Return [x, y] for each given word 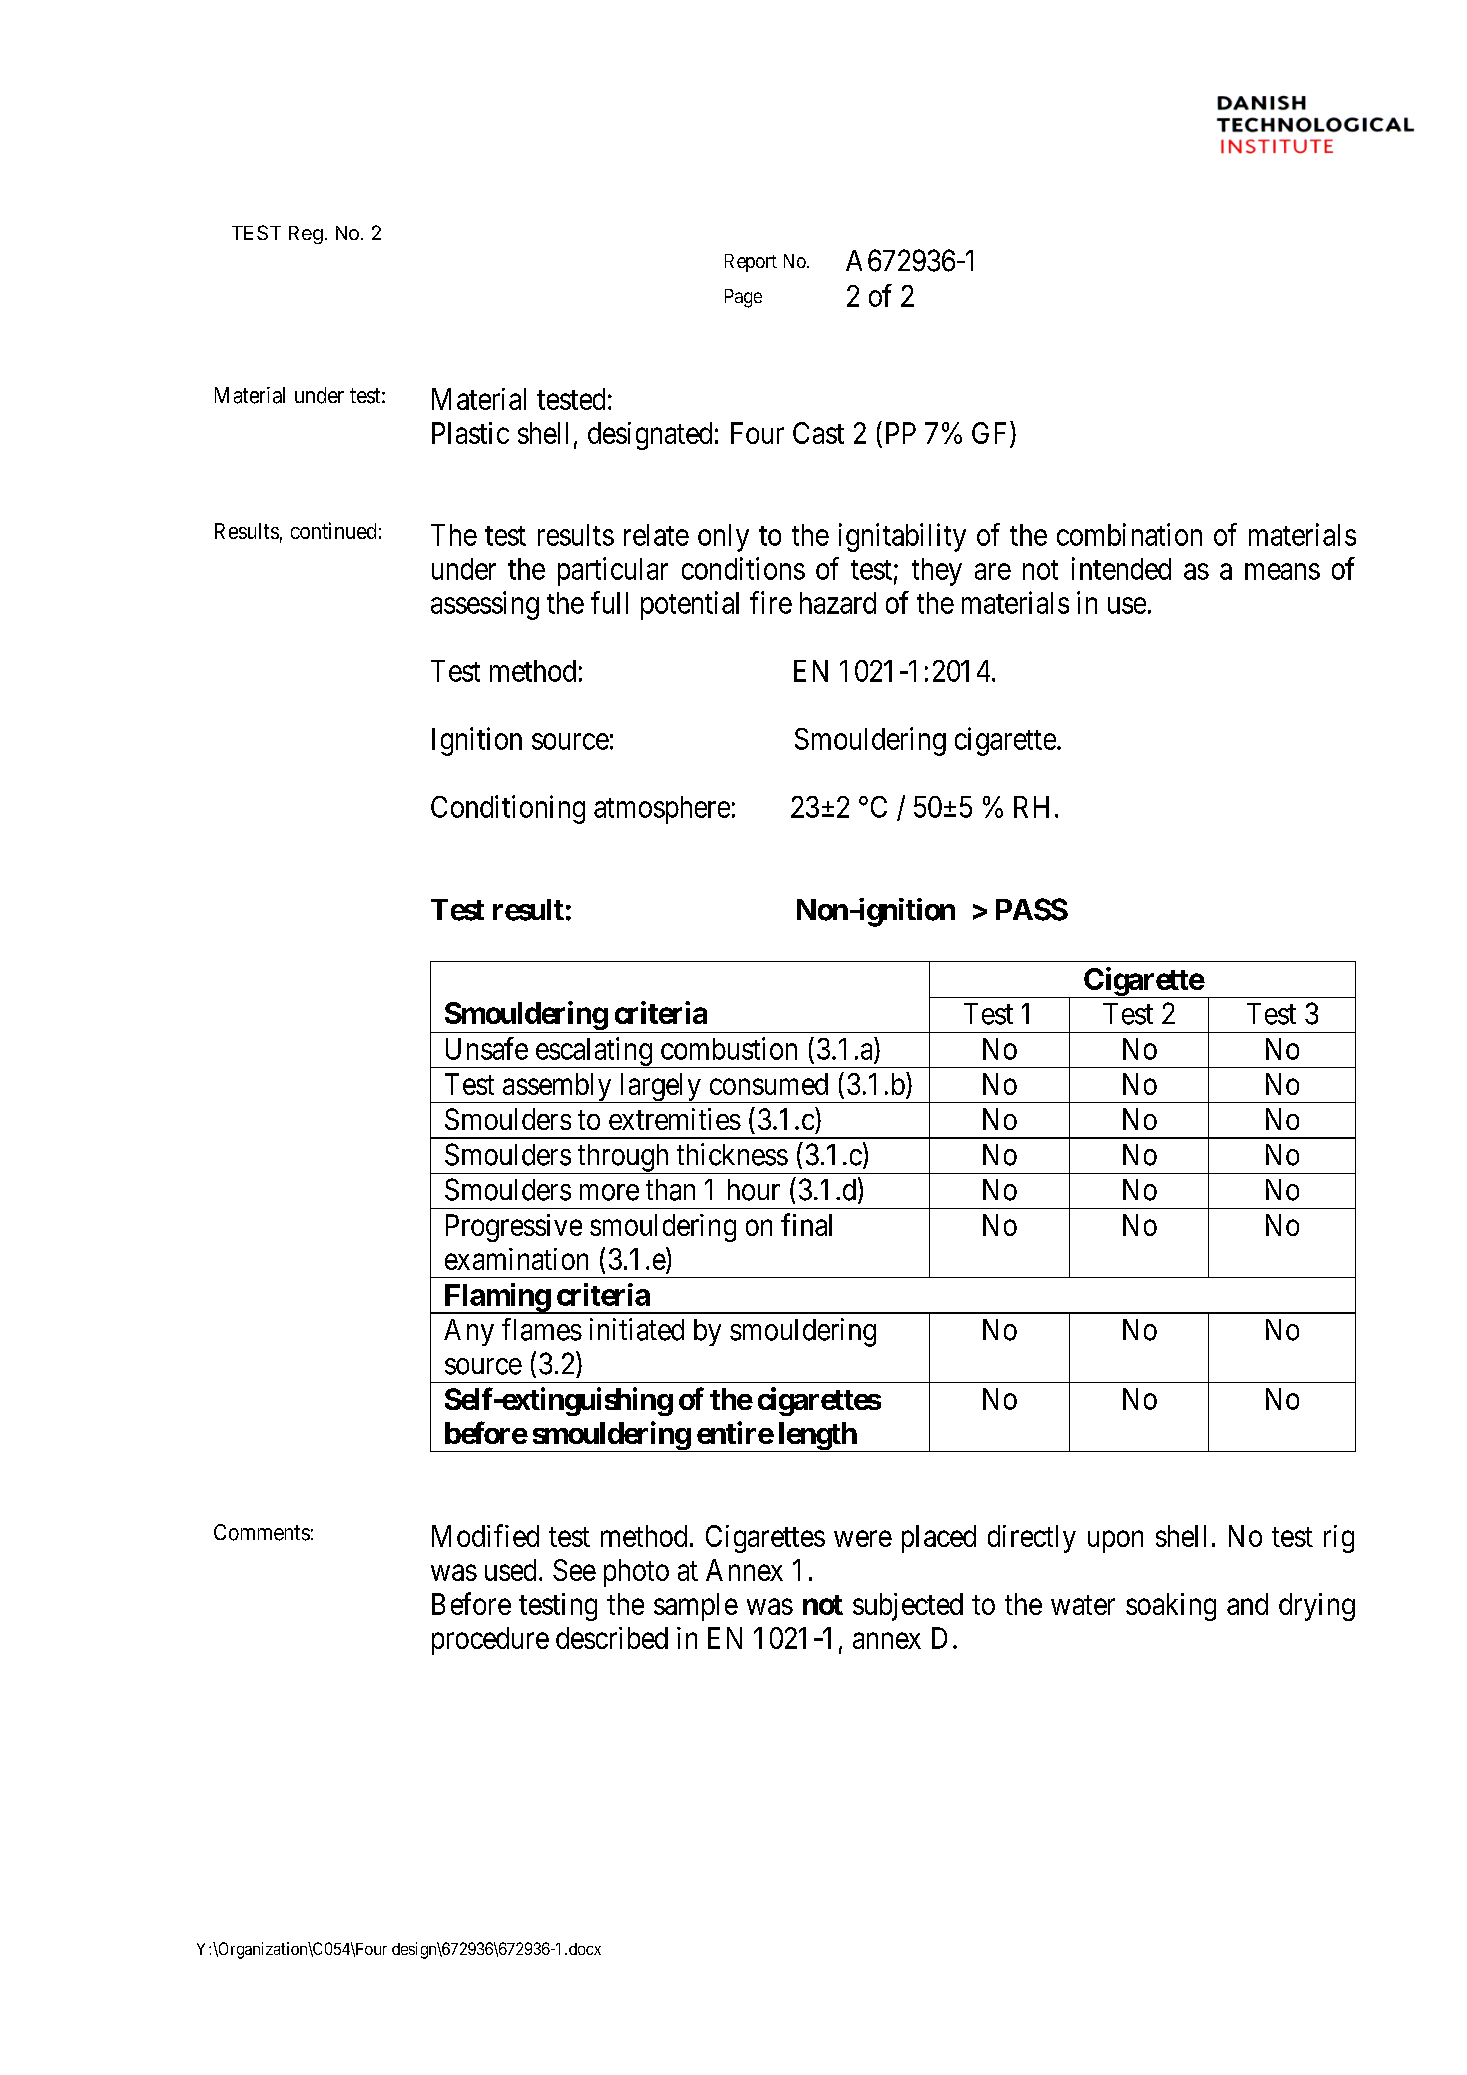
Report [751, 263]
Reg [306, 235]
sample [696, 1607]
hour [754, 1190]
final [806, 1224]
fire [771, 602]
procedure [490, 1641]
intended [1121, 568]
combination [1129, 534]
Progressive [514, 1228]
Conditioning [508, 809]
